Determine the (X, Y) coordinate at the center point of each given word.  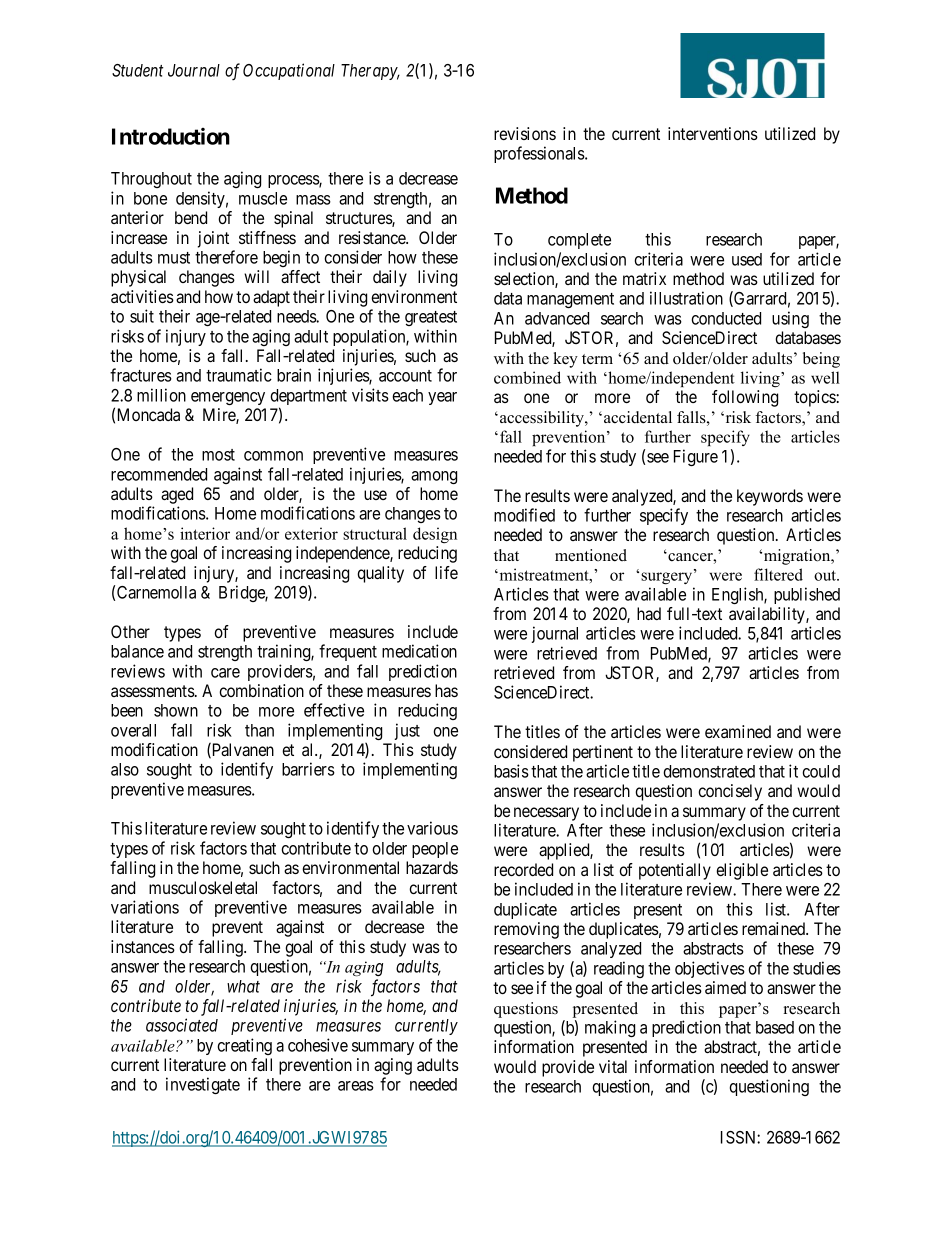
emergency (228, 398)
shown (176, 710)
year (442, 398)
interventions (713, 133)
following (745, 398)
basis (511, 771)
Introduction (171, 136)
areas (356, 1086)
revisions (525, 133)
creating (244, 1046)
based (775, 1027)
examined (738, 731)
